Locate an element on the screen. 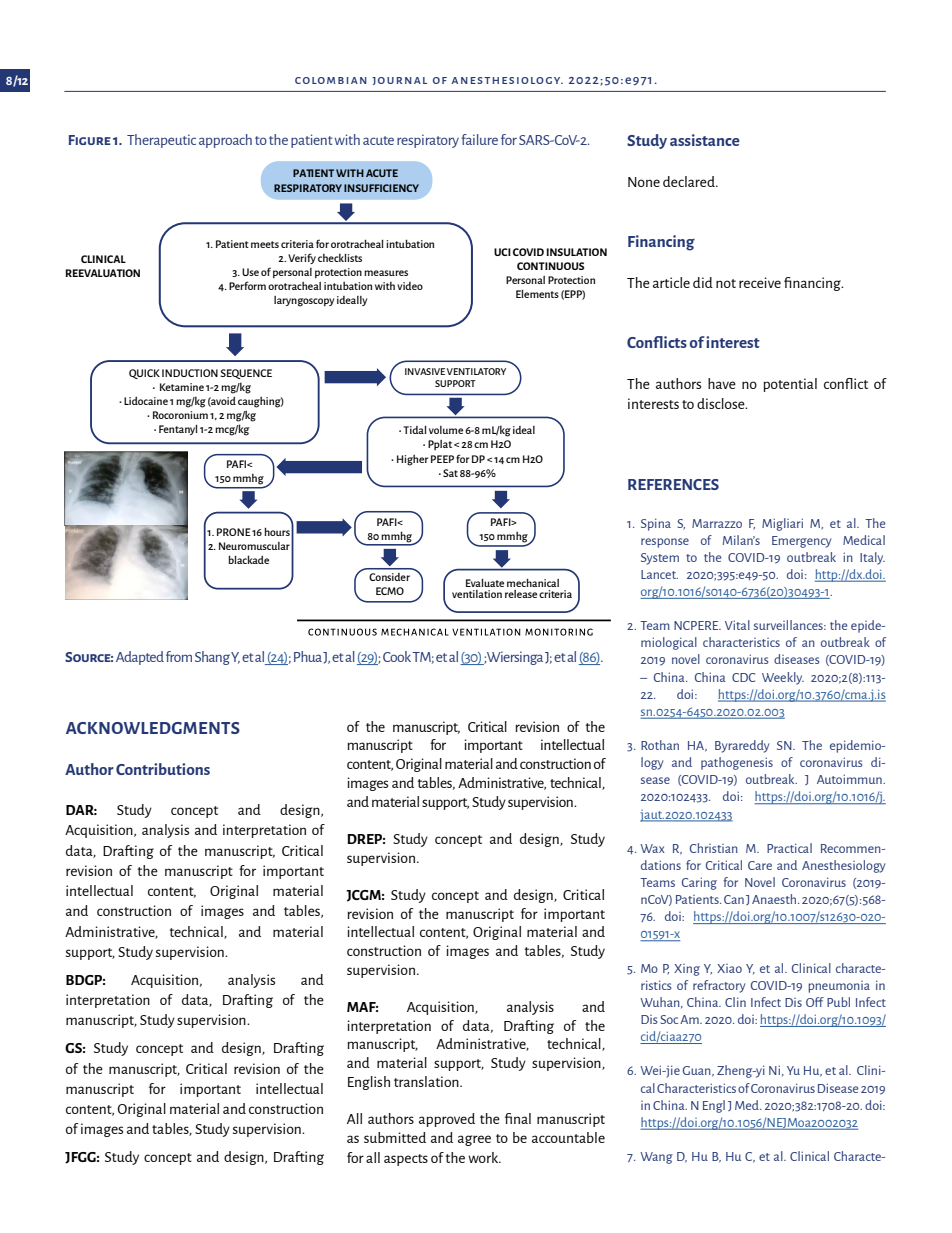 This screenshot has width=952, height=1233. Emergency is located at coordinates (801, 542).
